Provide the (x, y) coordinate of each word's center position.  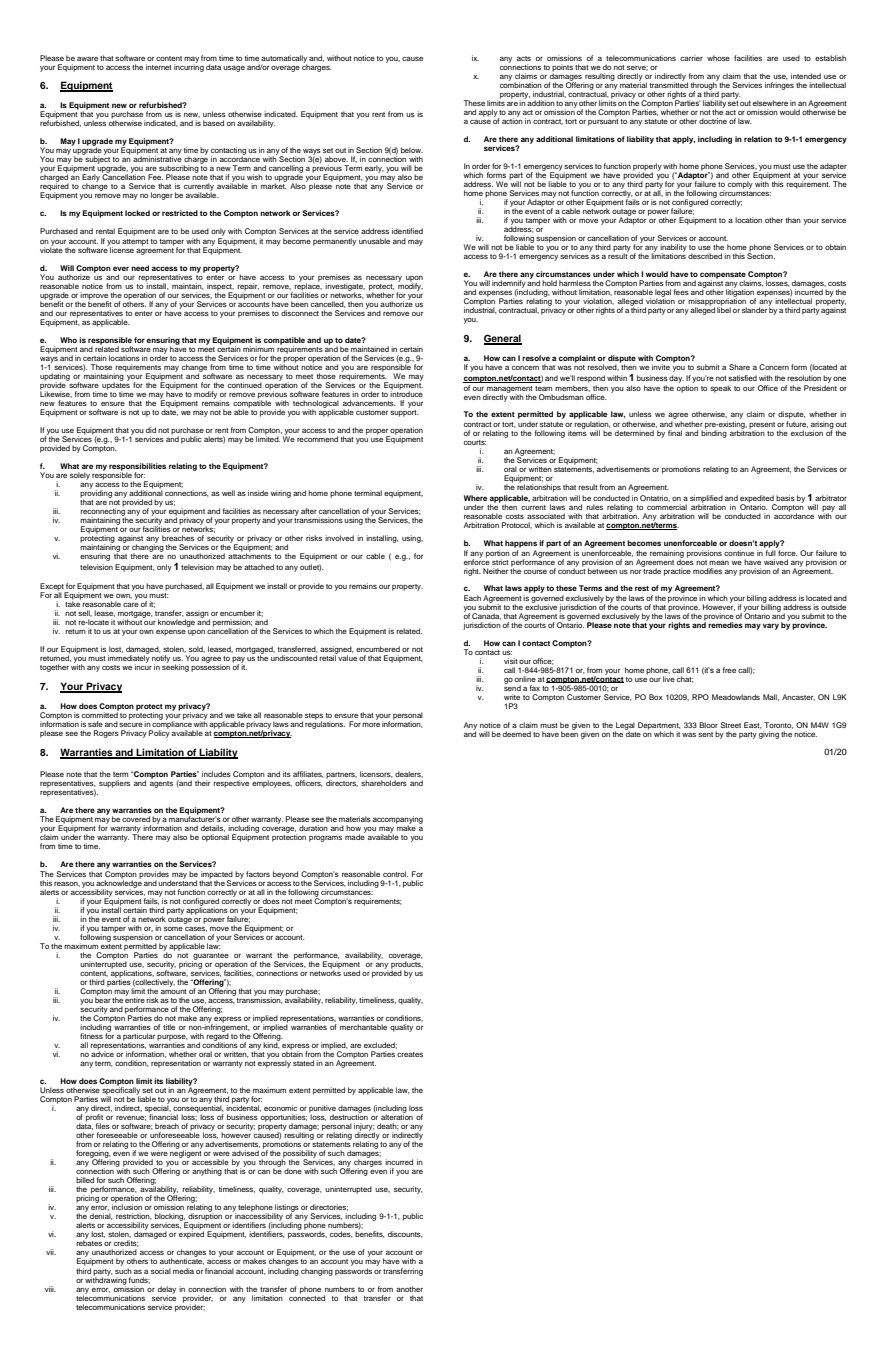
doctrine (713, 121)
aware (87, 59)
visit (511, 661)
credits (126, 1243)
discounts (405, 1234)
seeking (175, 667)
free (729, 670)
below (412, 150)
